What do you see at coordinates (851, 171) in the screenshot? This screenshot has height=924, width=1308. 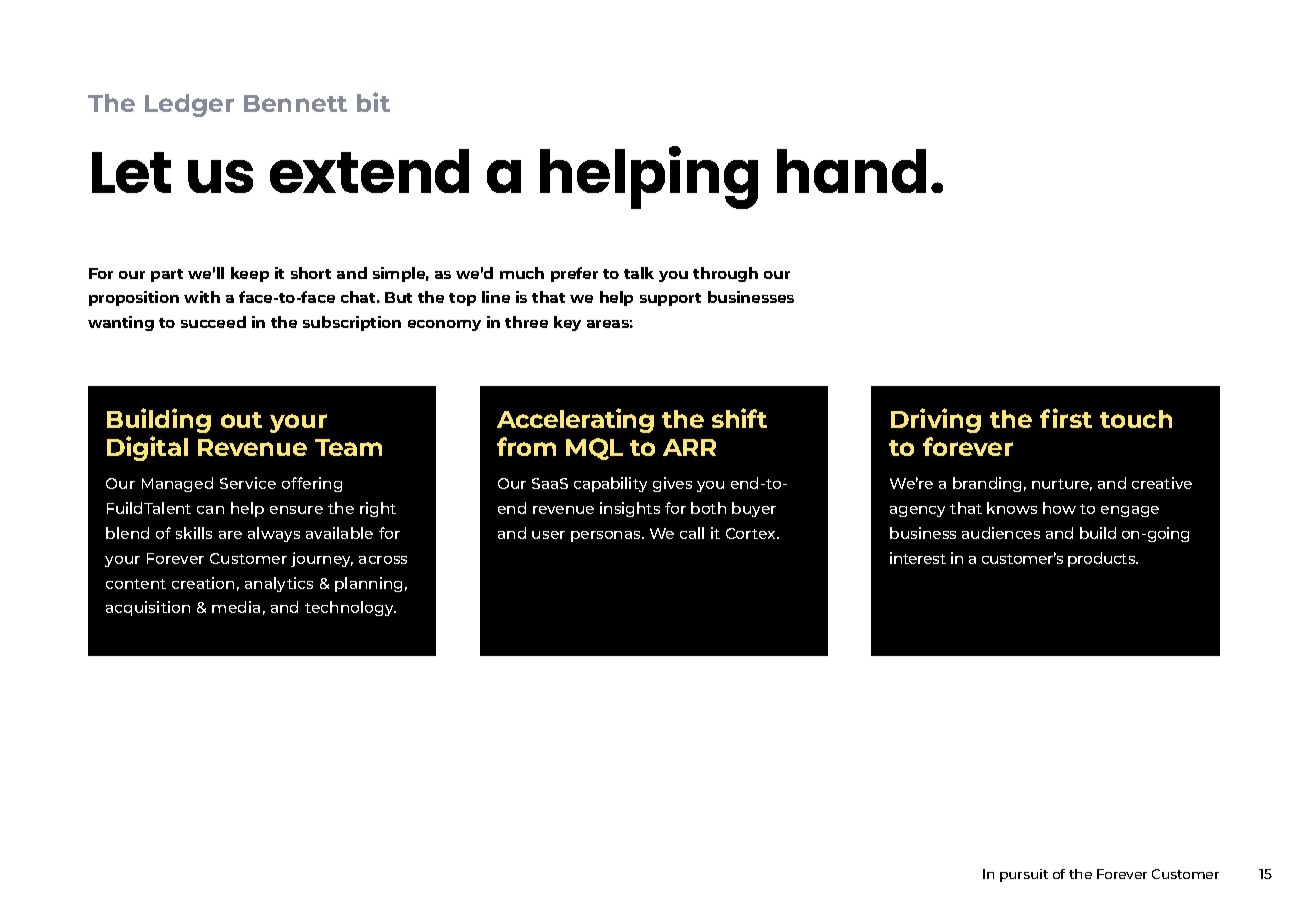 I see `hand` at bounding box center [851, 171].
